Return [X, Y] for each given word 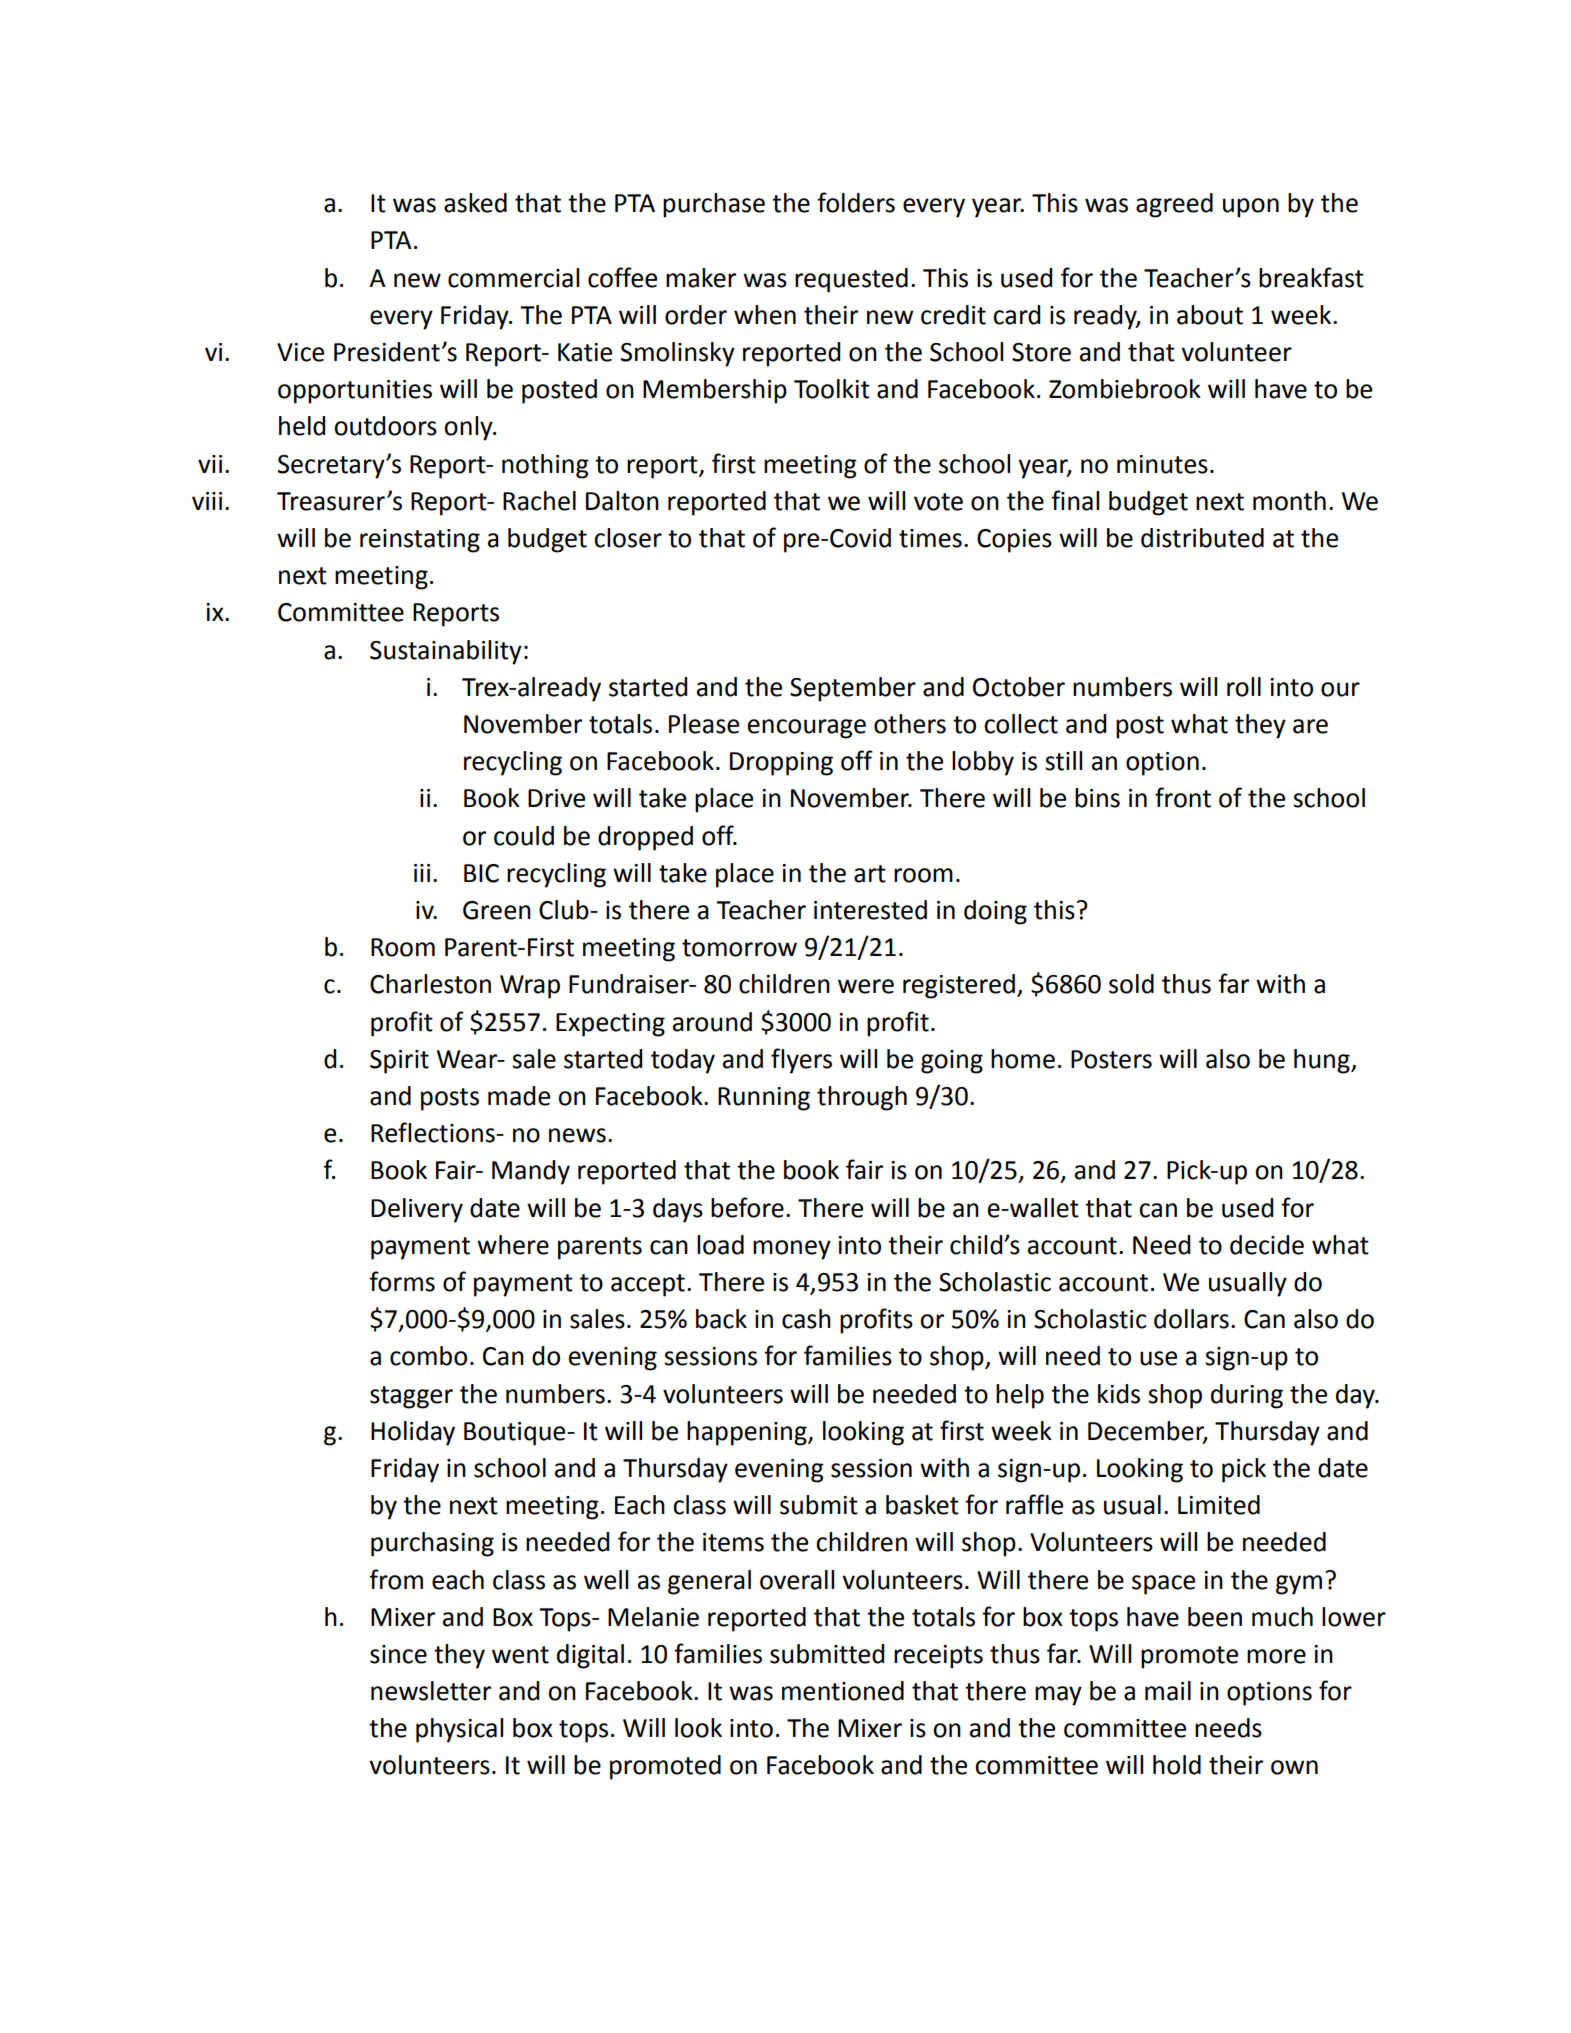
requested [851, 280]
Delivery [417, 1210]
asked [475, 203]
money [792, 1250]
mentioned [843, 1691]
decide [1267, 1245]
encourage [807, 729]
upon [1251, 208]
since [398, 1654]
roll [1244, 687]
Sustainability [446, 652]
